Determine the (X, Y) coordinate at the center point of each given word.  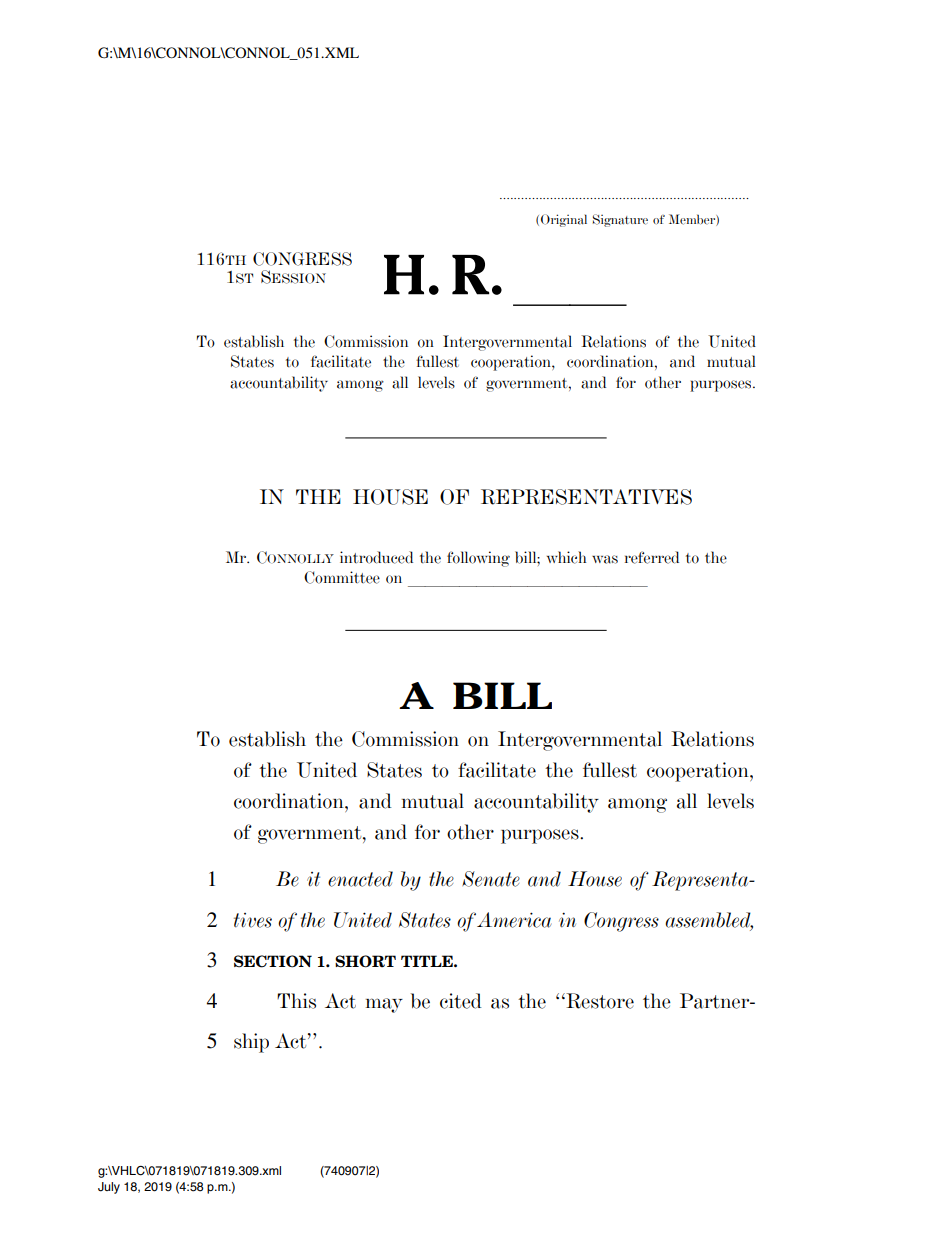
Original (564, 220)
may (384, 1005)
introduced (376, 557)
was (605, 559)
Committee (342, 577)
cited (461, 1001)
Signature (620, 220)
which (566, 557)
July (109, 1188)
